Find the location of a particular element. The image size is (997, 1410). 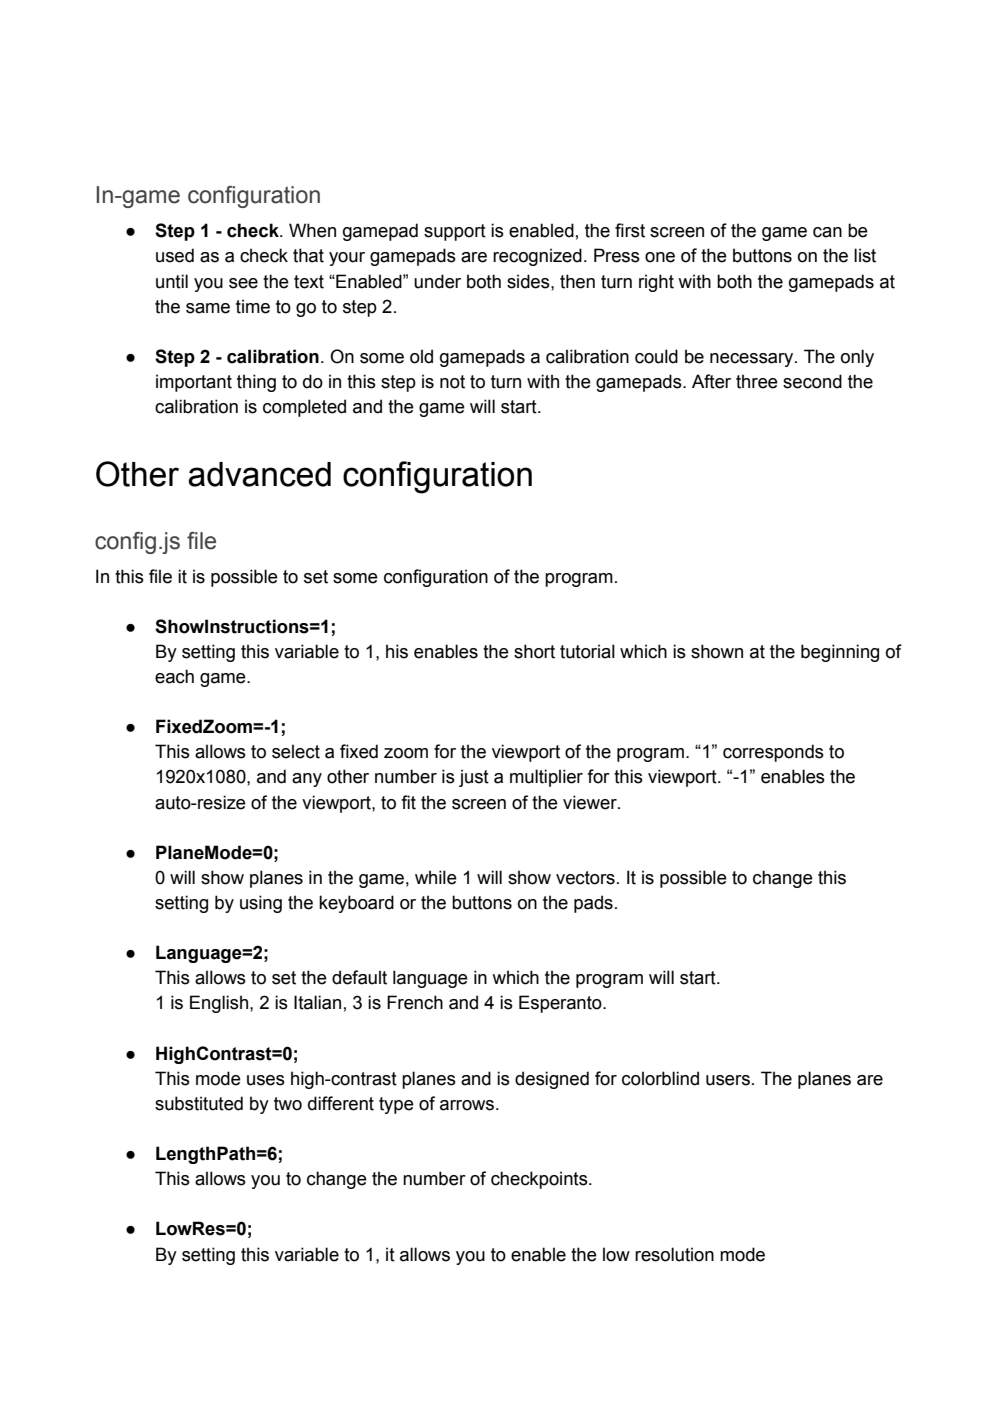

two is located at coordinates (288, 1104).
